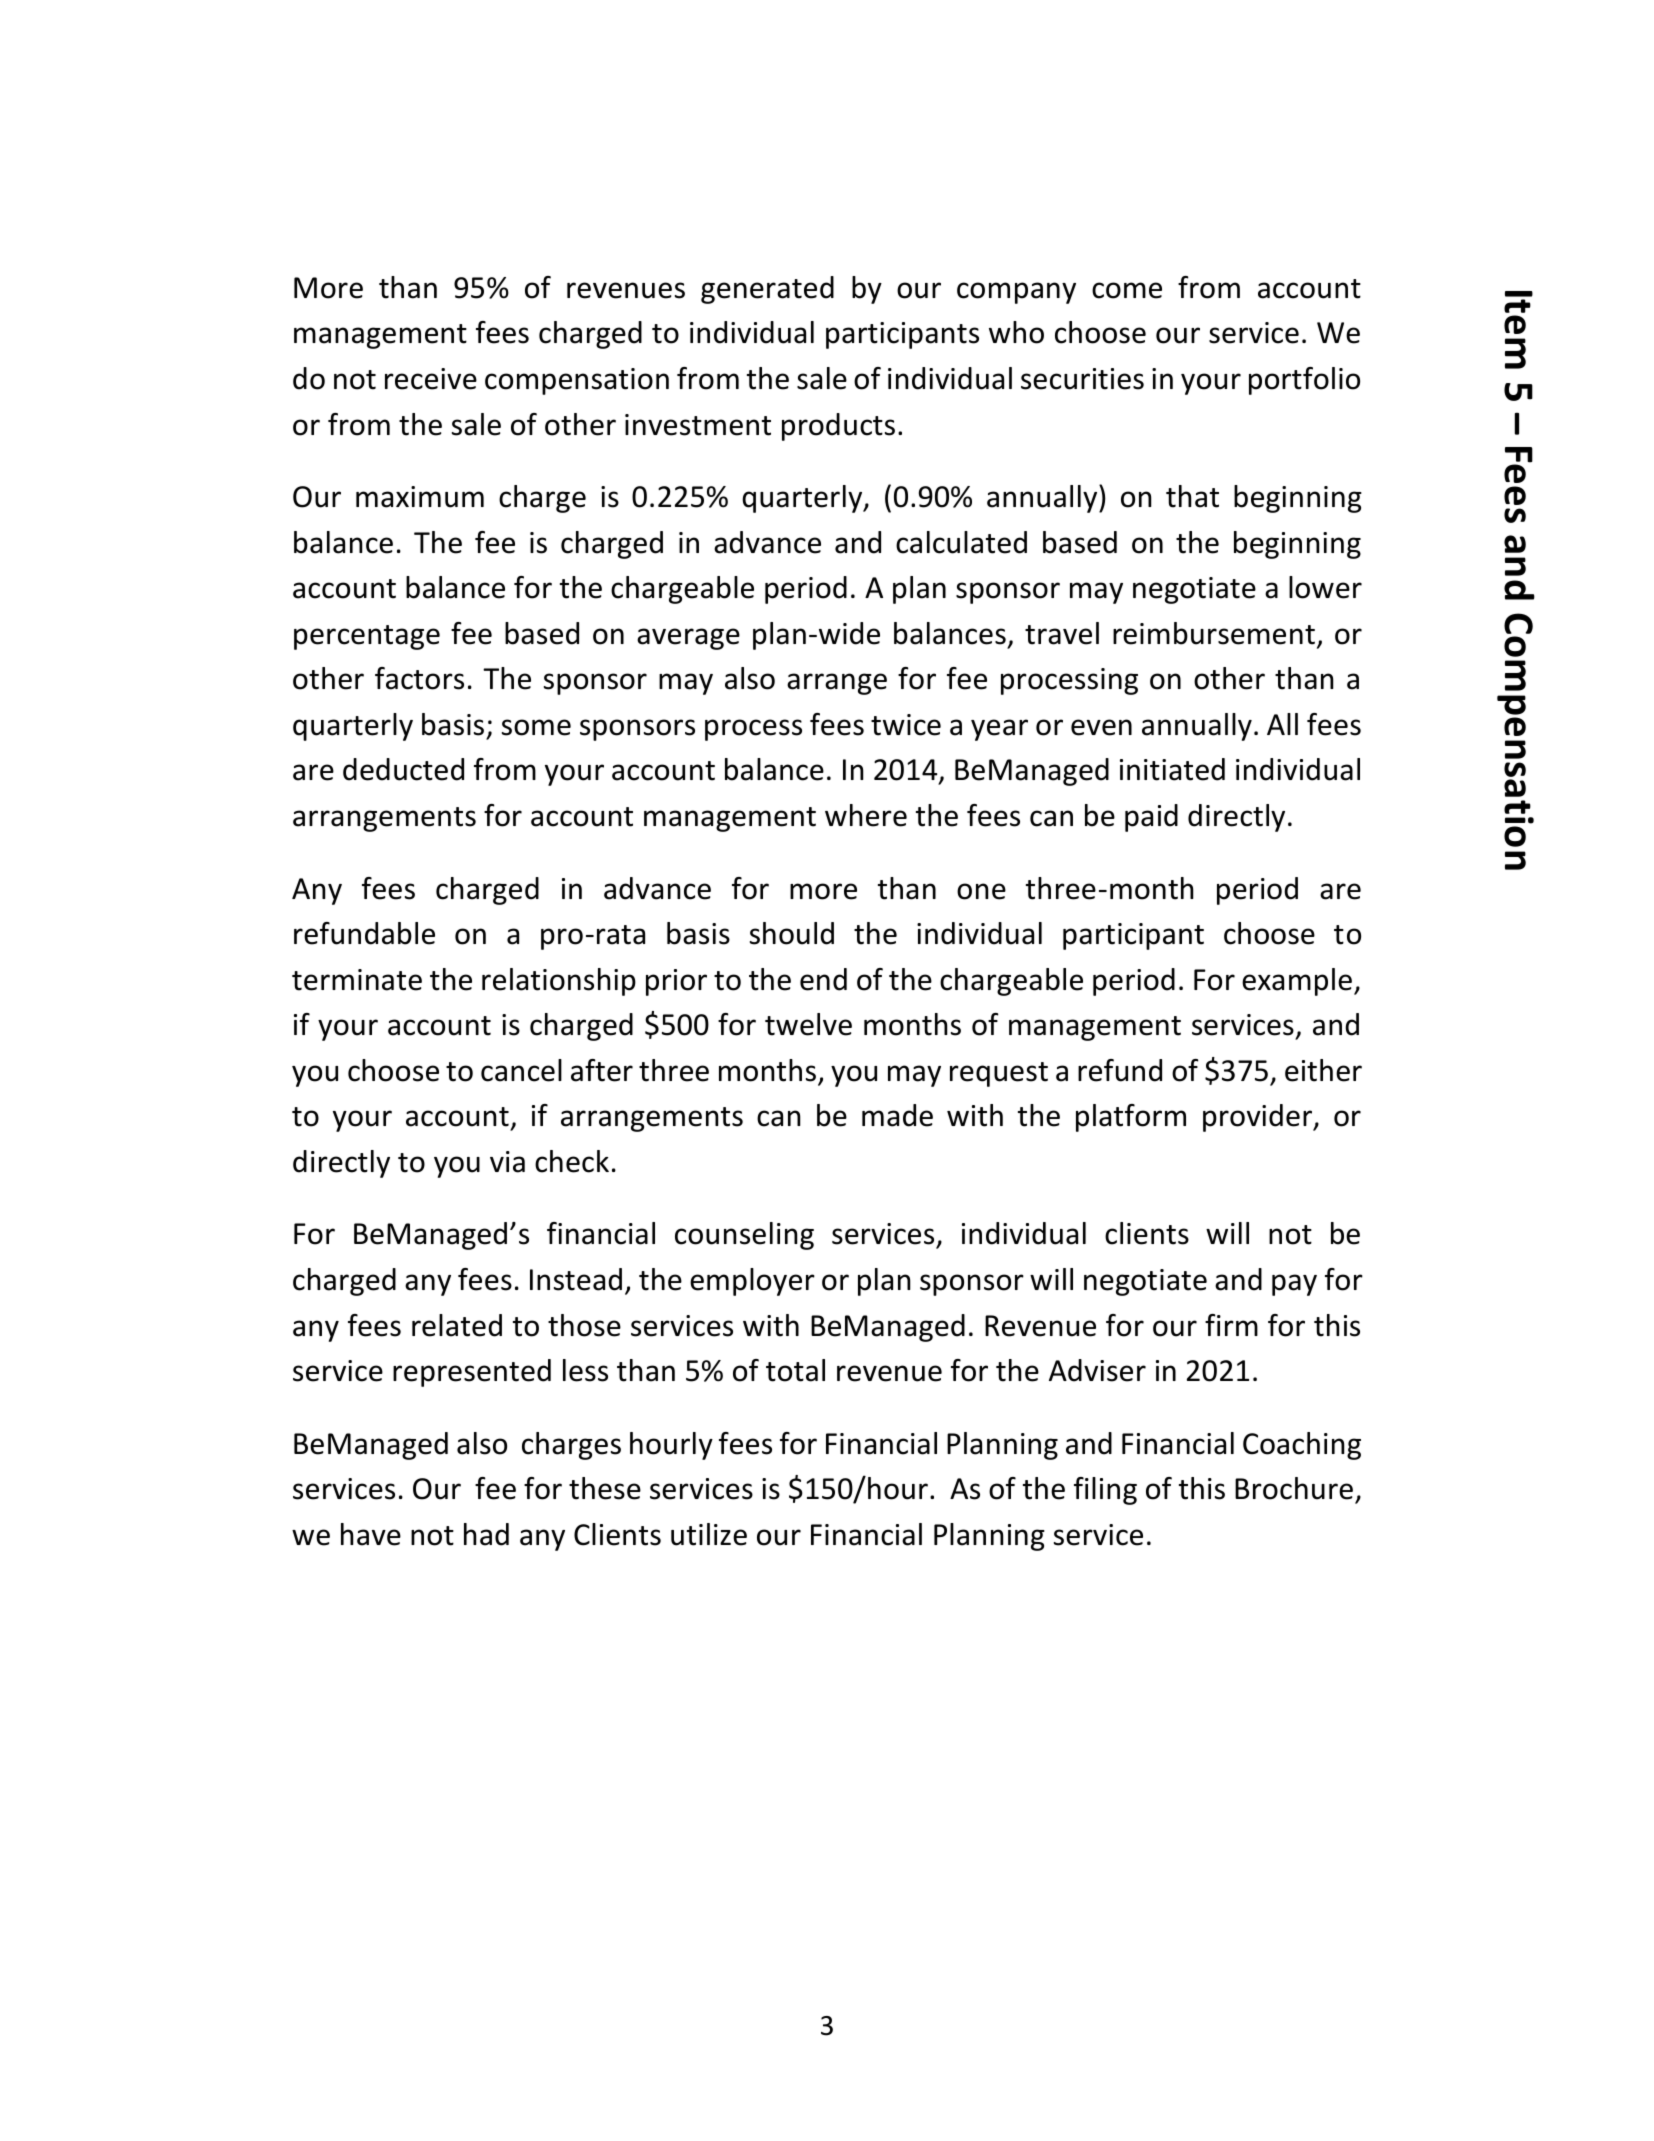 This screenshot has width=1654, height=2141. Describe the element at coordinates (1172, 769) in the screenshot. I see `initiated` at that location.
